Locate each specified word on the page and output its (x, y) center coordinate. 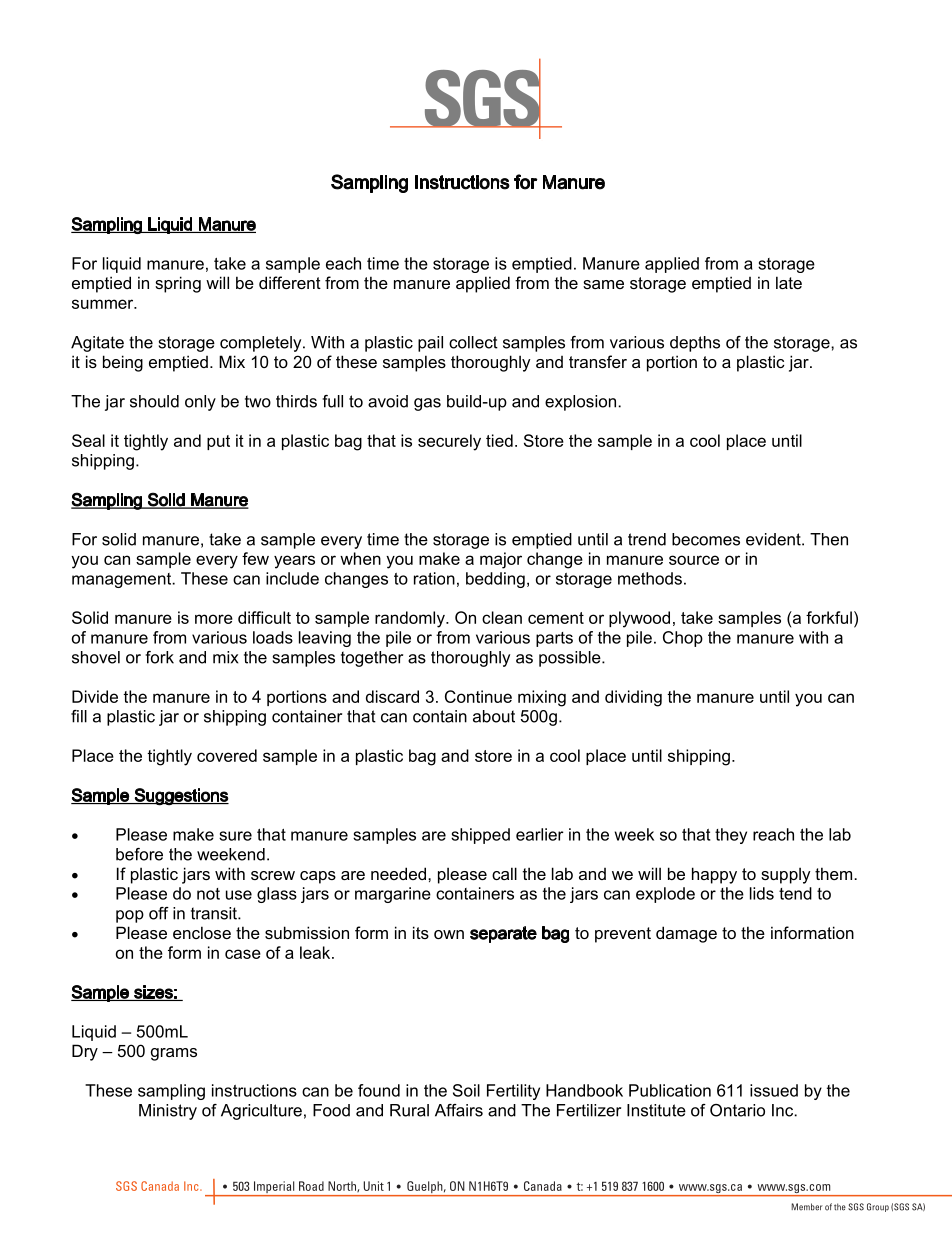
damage (686, 934)
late (789, 282)
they (731, 836)
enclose (202, 932)
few (255, 558)
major (501, 560)
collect (473, 342)
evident (774, 539)
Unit (373, 1186)
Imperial (274, 1188)
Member (807, 1207)
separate (503, 934)
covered (227, 755)
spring (178, 284)
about (494, 716)
